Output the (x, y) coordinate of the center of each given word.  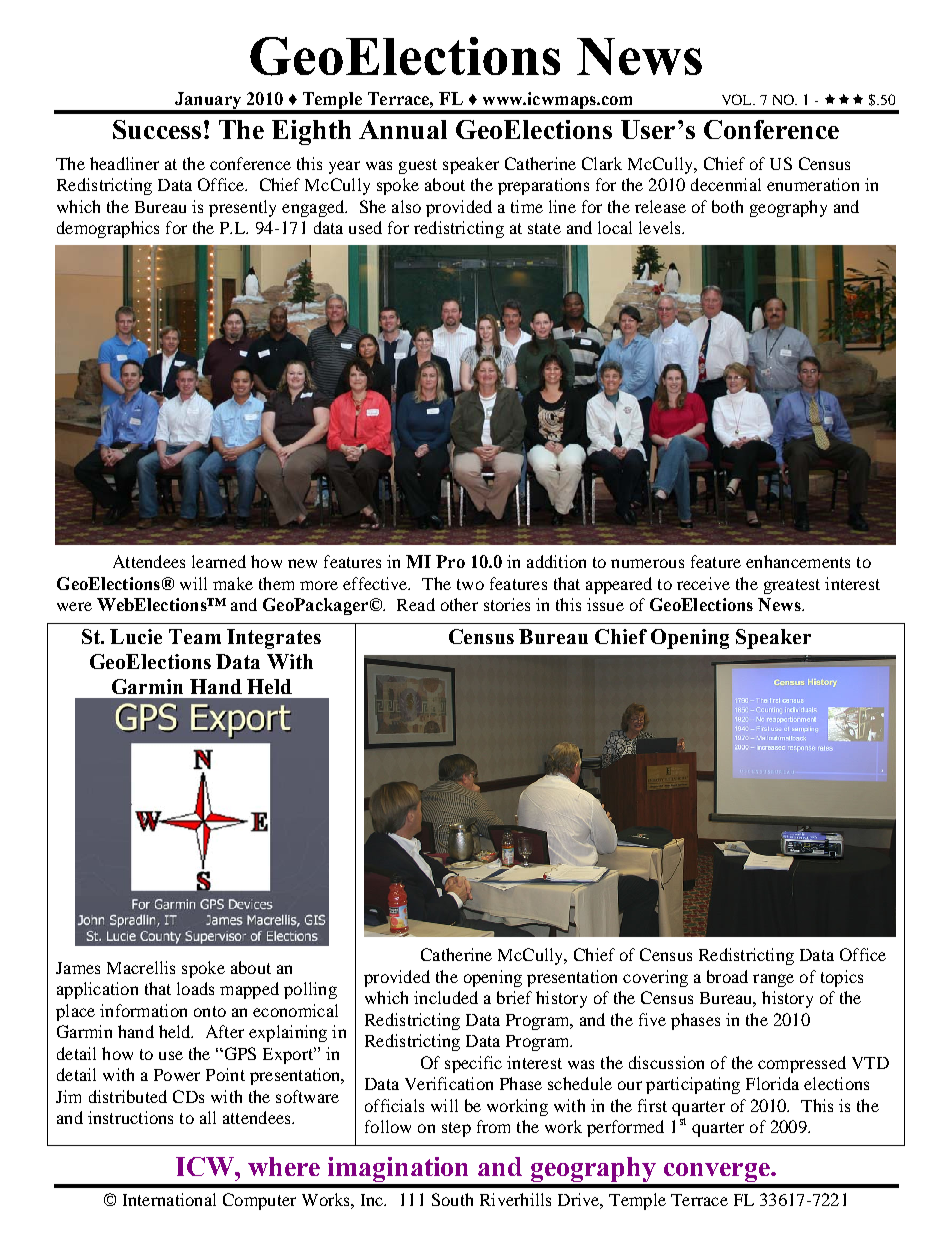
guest (418, 166)
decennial (726, 184)
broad (727, 976)
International (169, 1199)
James (78, 968)
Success (157, 129)
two (470, 584)
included (446, 997)
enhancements (798, 561)
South (452, 1199)
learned (219, 561)
